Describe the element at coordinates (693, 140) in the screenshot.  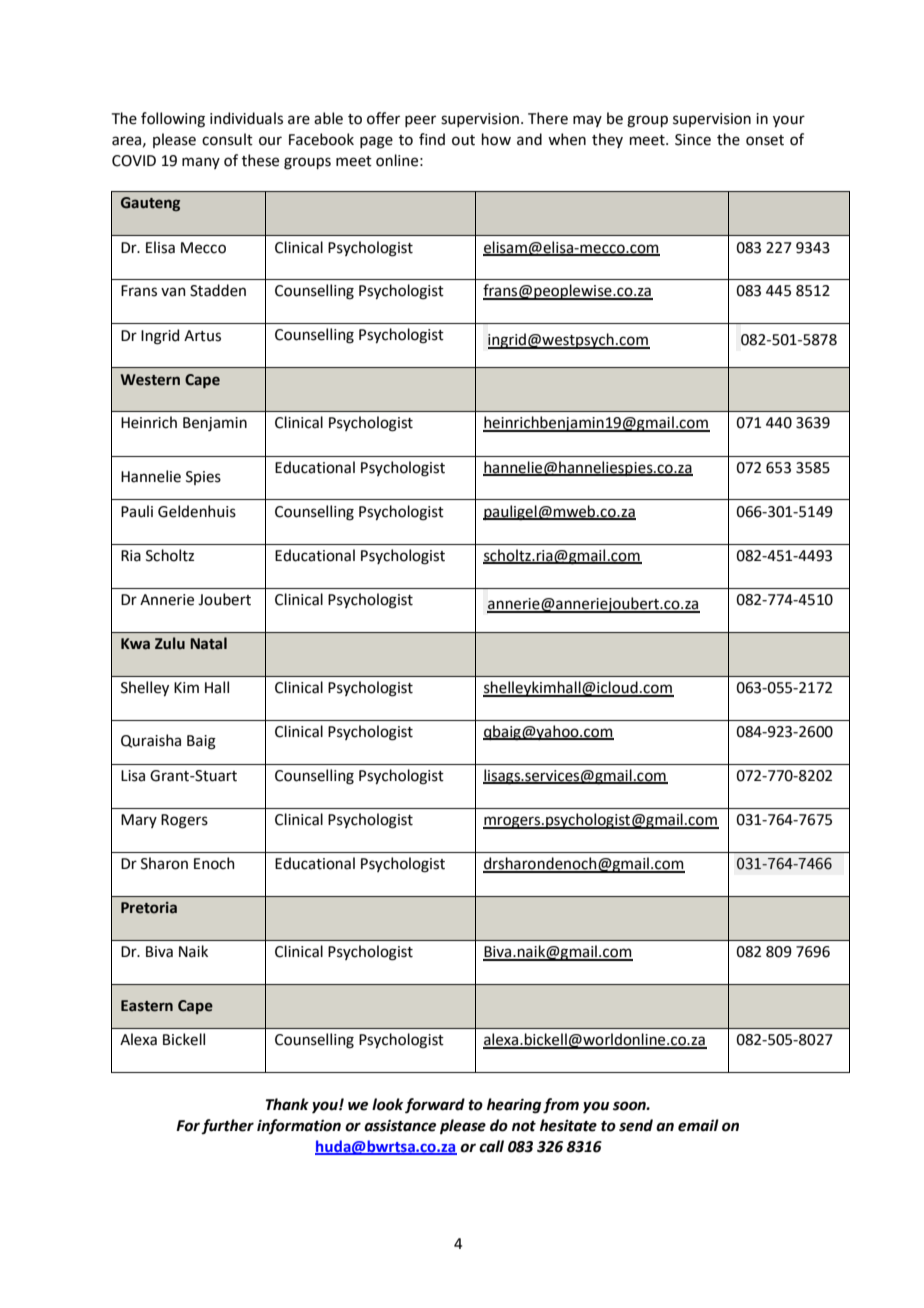
I see `Since` at that location.
